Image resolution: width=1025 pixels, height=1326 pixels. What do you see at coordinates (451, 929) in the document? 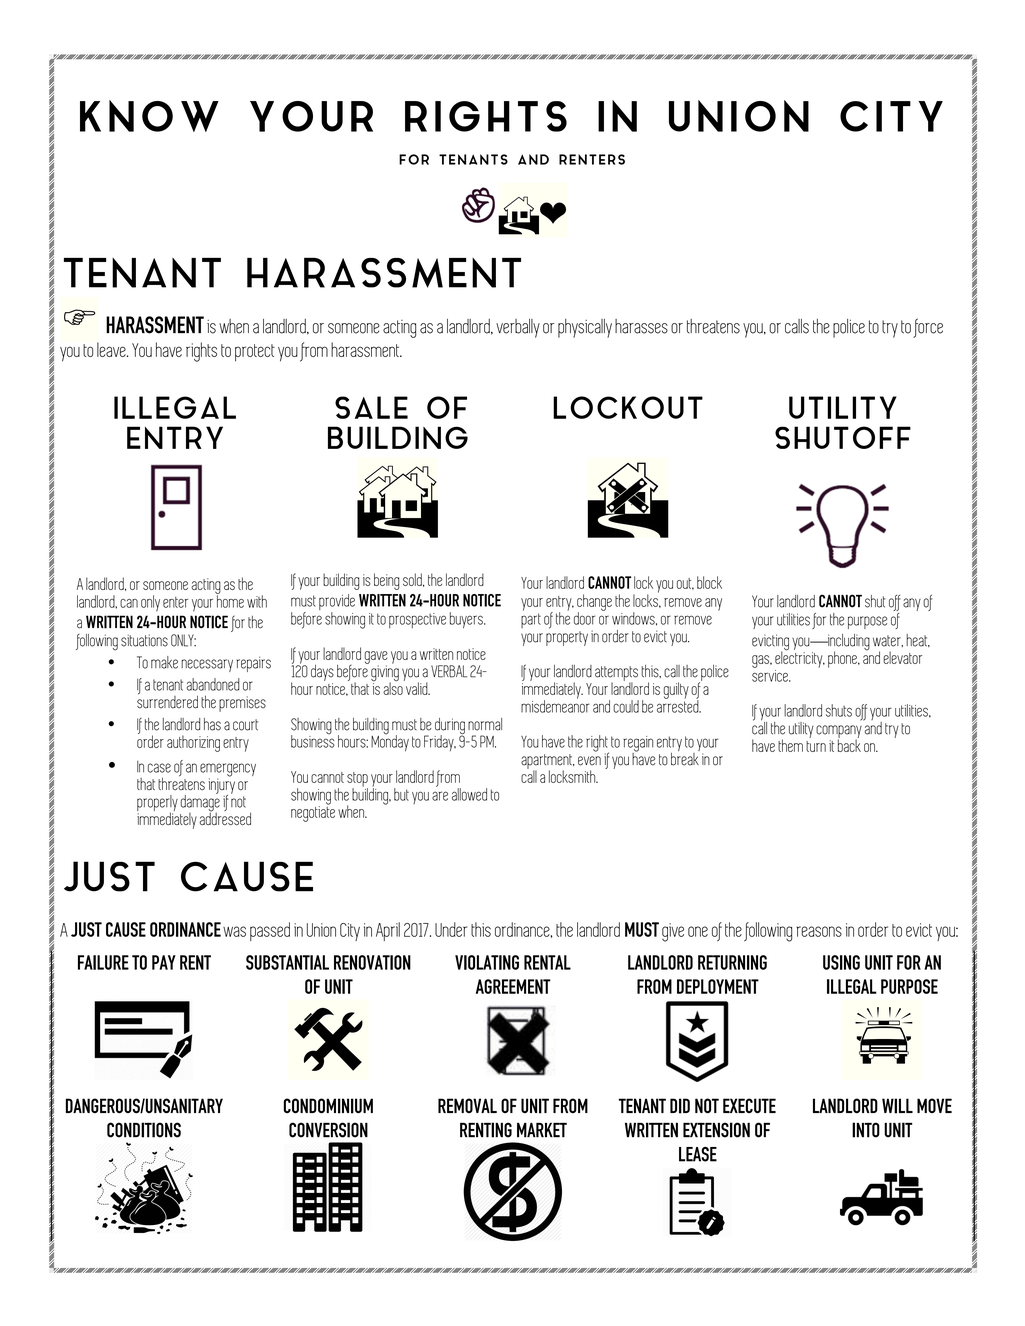
I see `Under` at bounding box center [451, 929].
